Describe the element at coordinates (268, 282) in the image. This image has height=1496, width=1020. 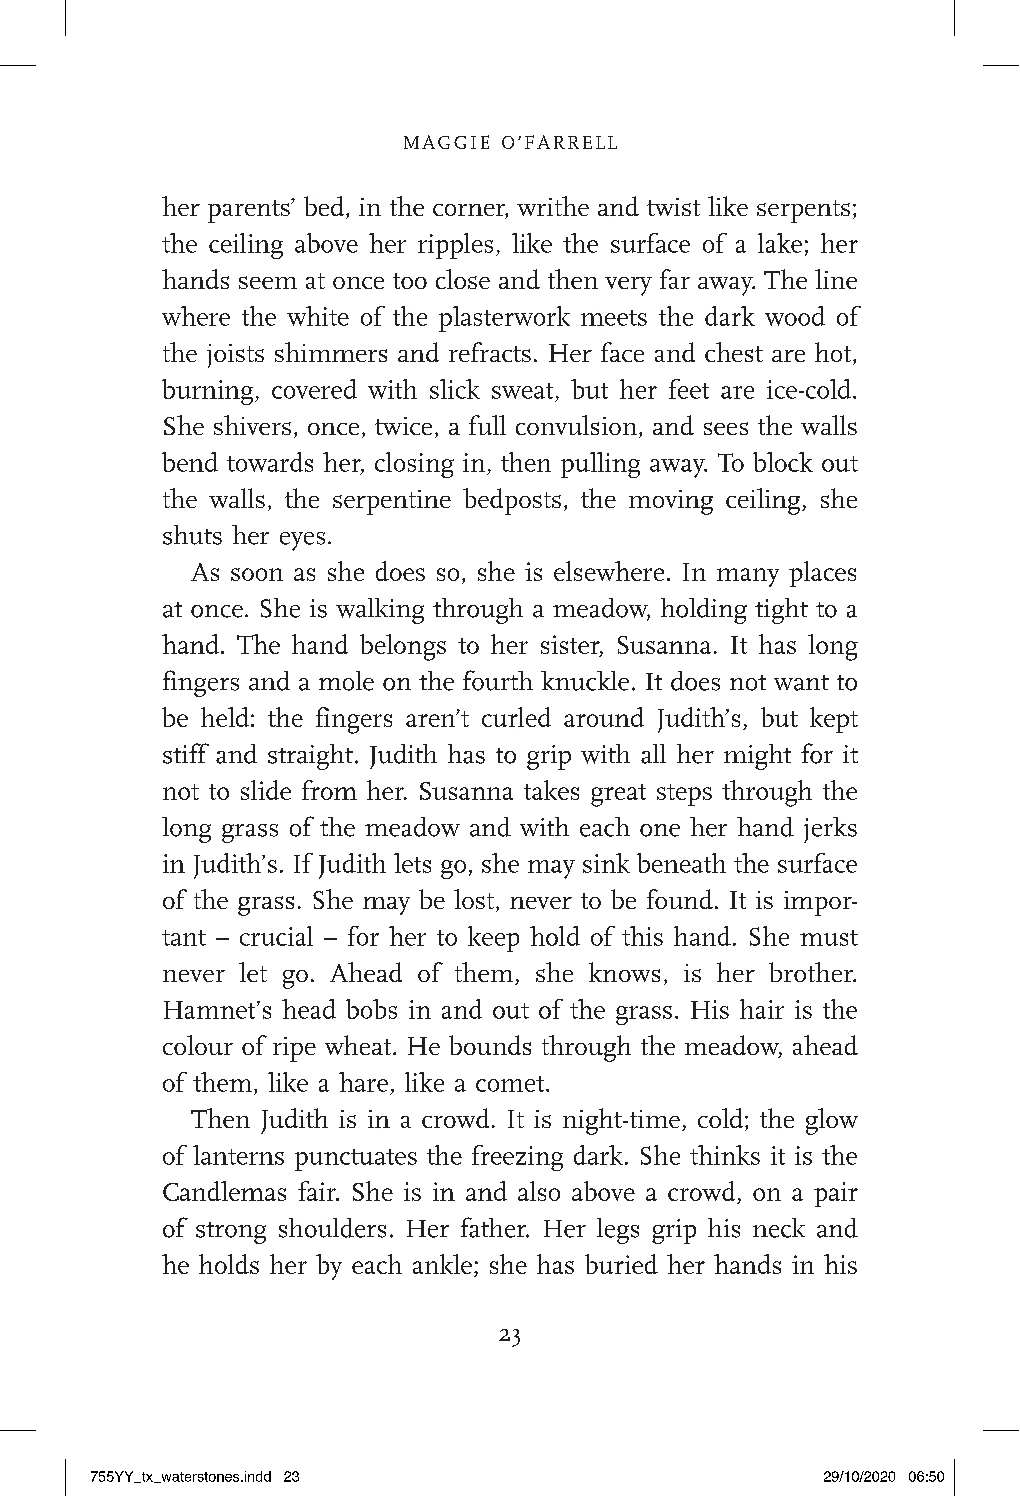
I see `seem` at that location.
